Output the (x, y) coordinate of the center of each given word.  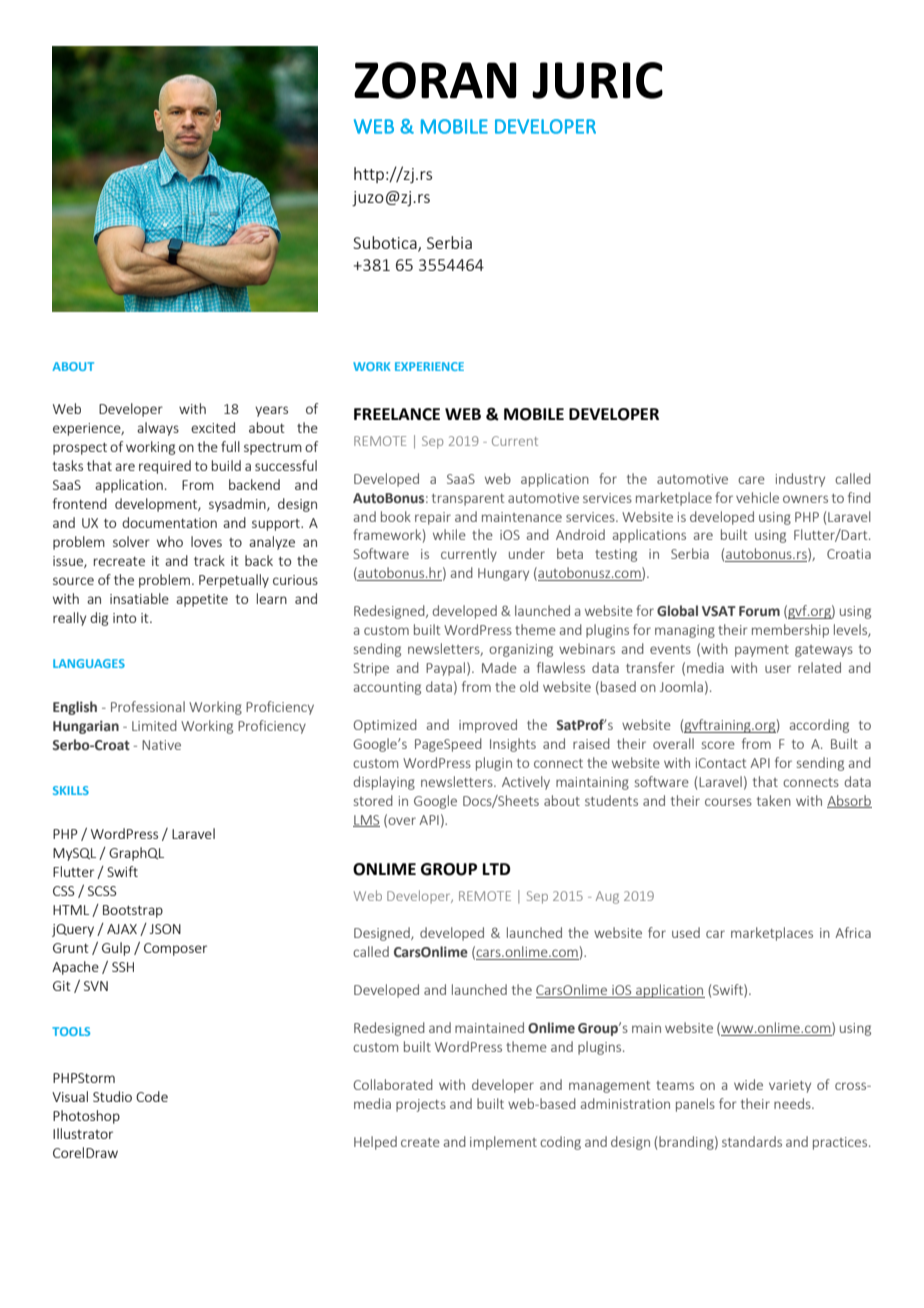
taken (774, 800)
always (158, 429)
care (751, 480)
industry (800, 480)
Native (161, 745)
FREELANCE (397, 414)
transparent (468, 500)
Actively (526, 783)
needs (793, 1103)
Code (152, 1096)
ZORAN (435, 80)
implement (503, 1143)
